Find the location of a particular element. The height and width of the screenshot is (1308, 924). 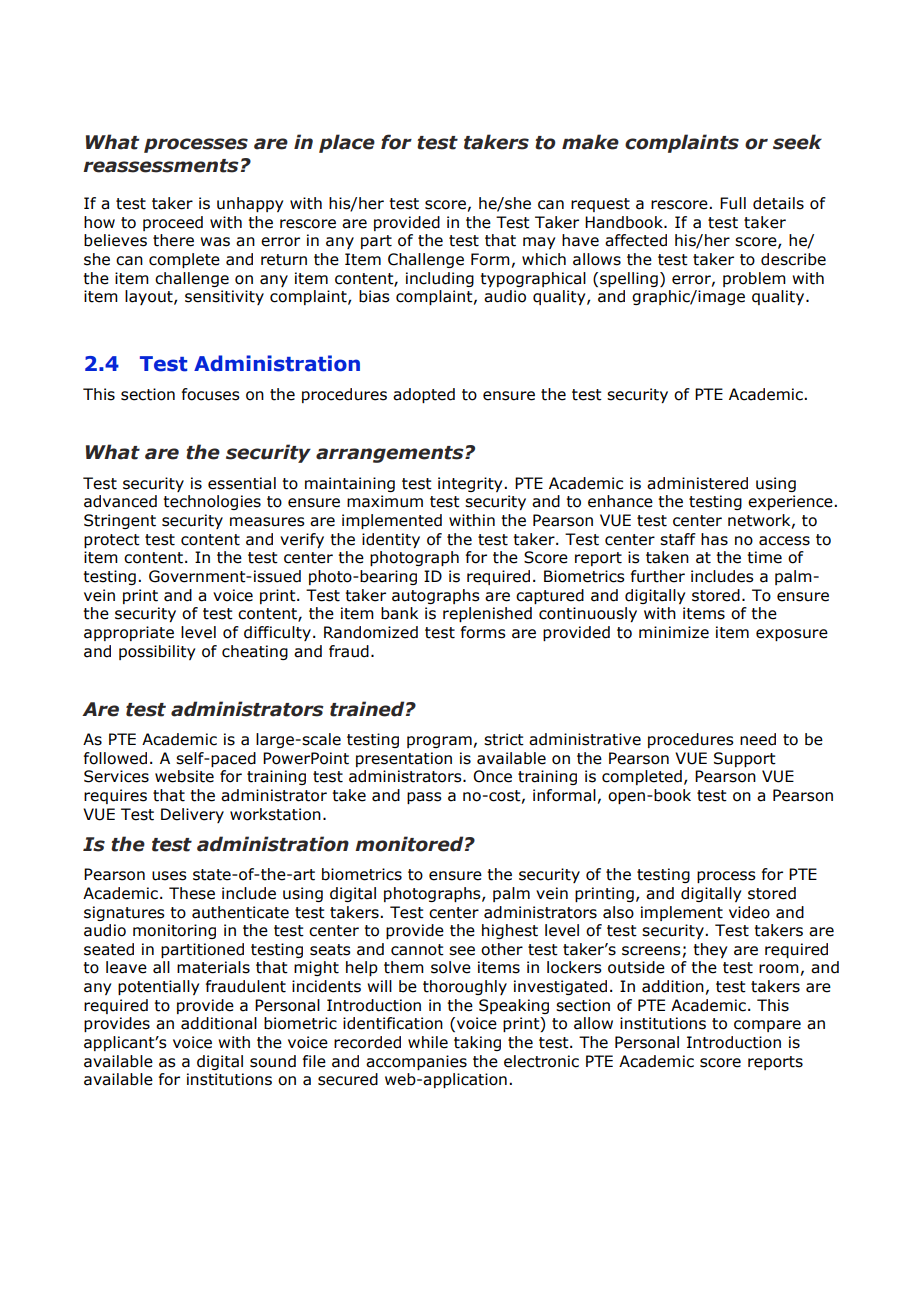

compare is located at coordinates (767, 1026).
